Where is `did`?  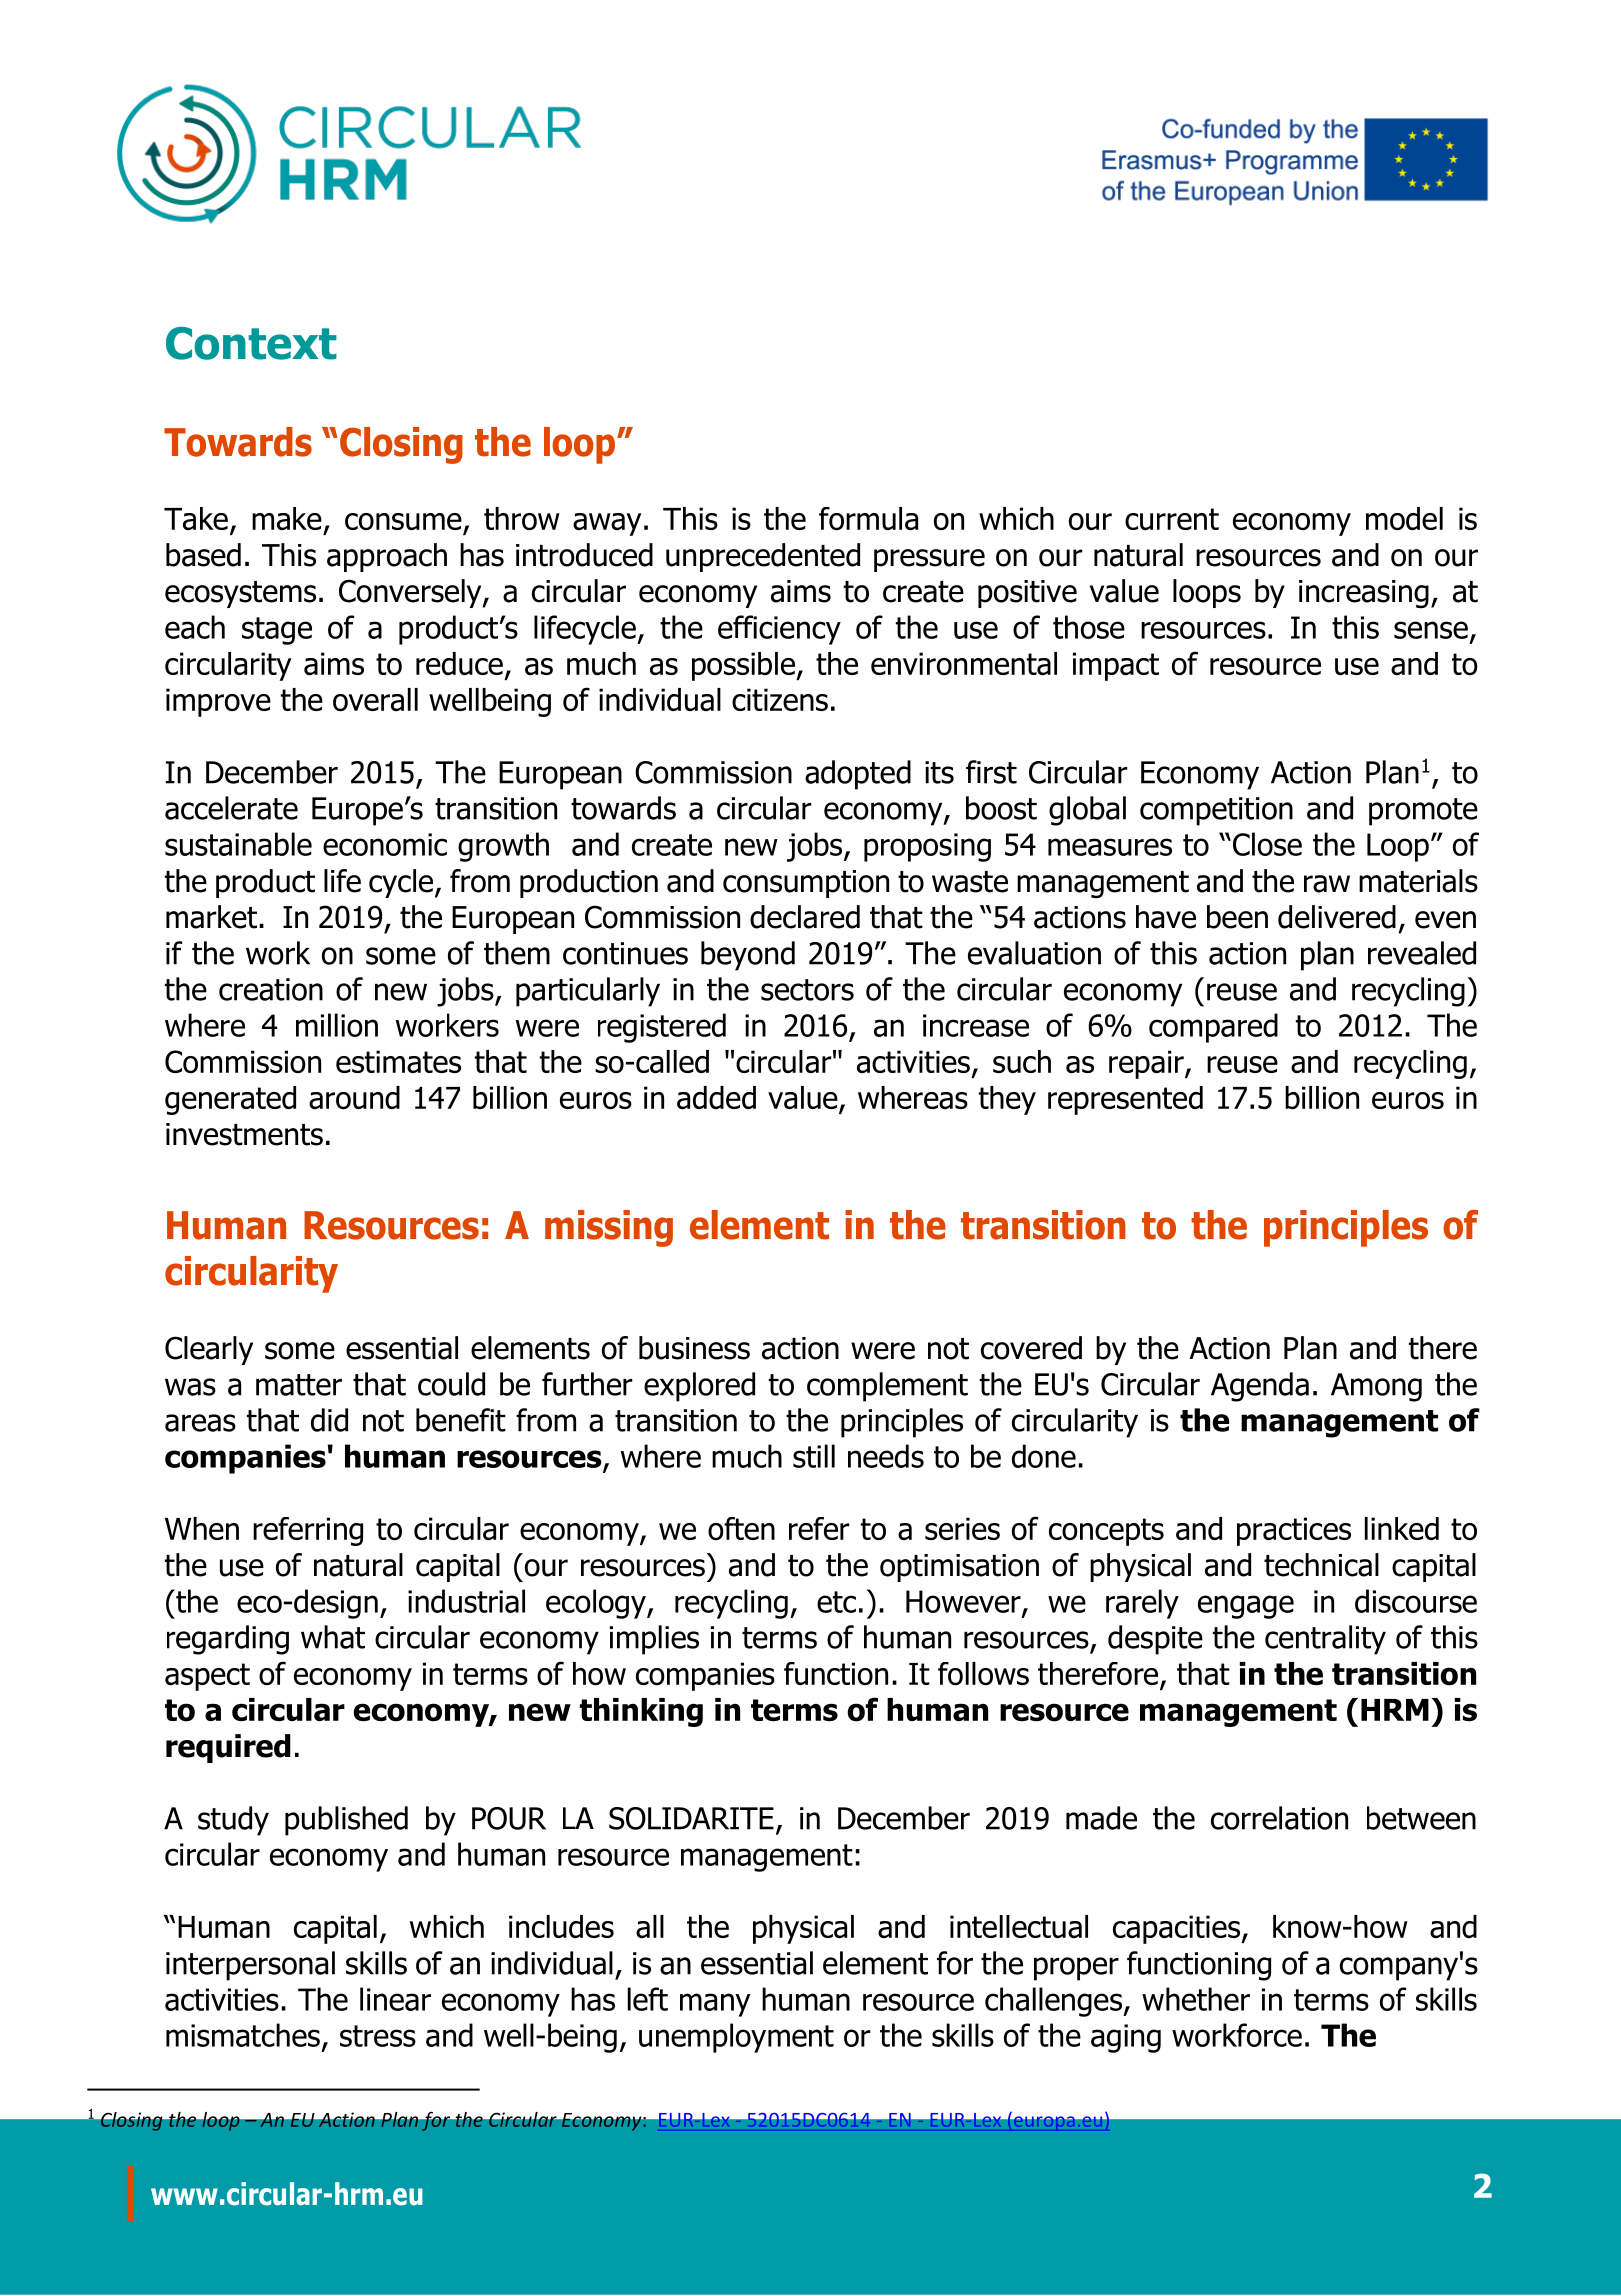
did is located at coordinates (329, 1420).
